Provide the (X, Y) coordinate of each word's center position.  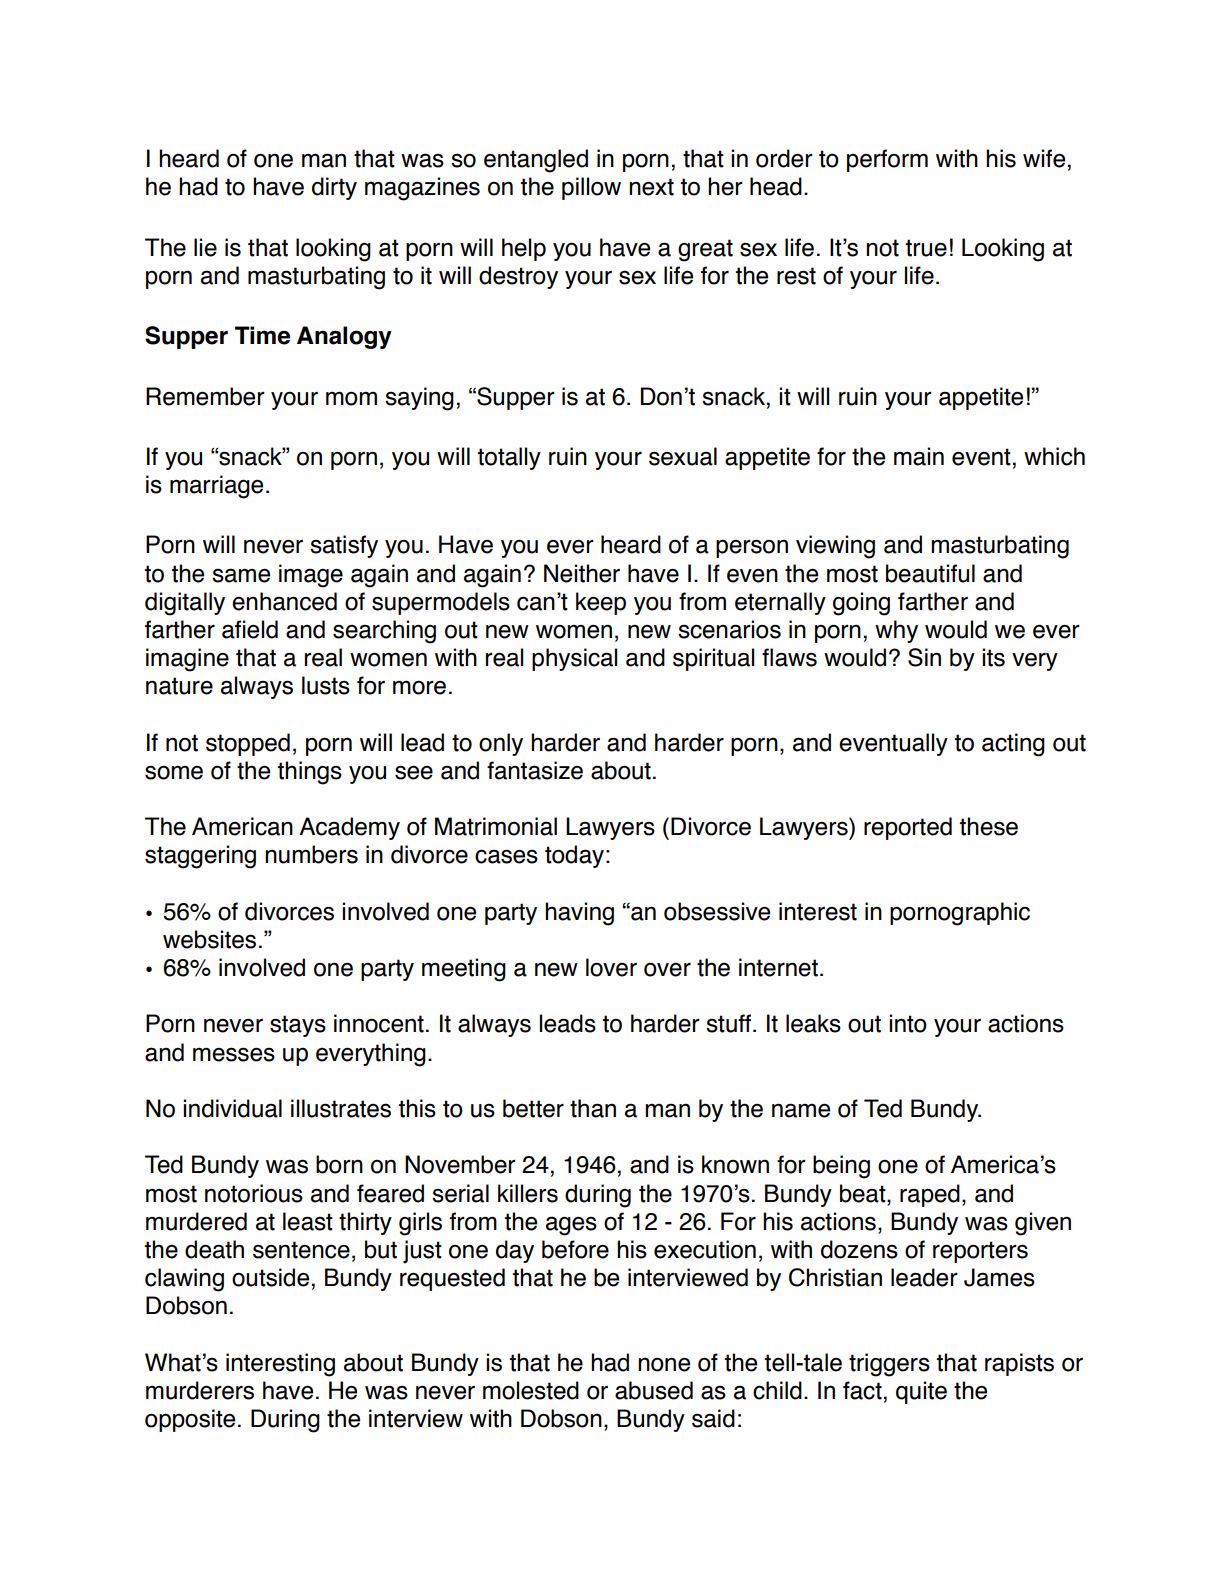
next (651, 187)
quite (921, 1392)
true (926, 248)
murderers (200, 1390)
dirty (334, 188)
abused (654, 1390)
